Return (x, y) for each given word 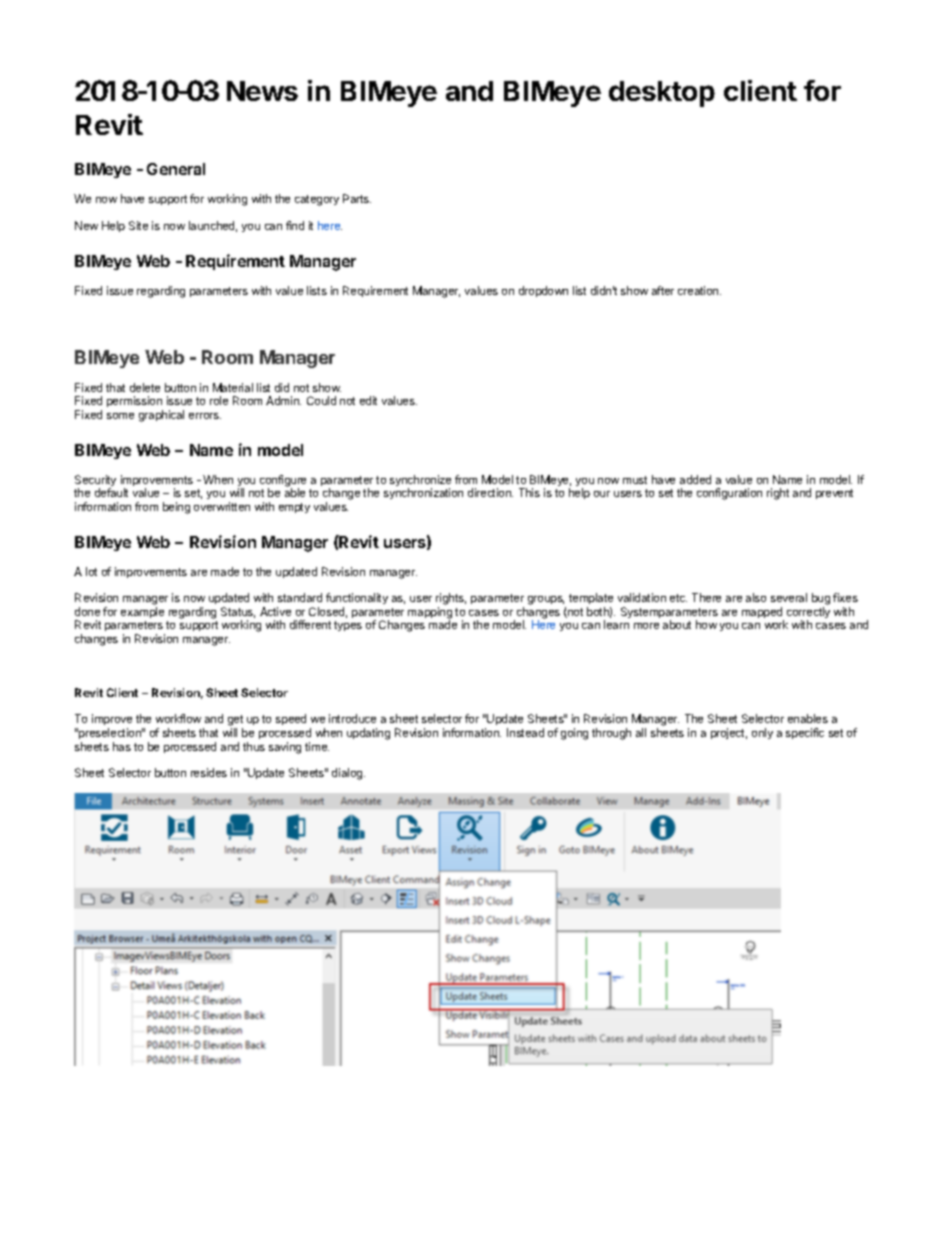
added (695, 479)
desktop (662, 94)
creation (699, 290)
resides (209, 772)
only (762, 733)
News (262, 91)
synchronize (420, 482)
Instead (525, 732)
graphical (161, 416)
